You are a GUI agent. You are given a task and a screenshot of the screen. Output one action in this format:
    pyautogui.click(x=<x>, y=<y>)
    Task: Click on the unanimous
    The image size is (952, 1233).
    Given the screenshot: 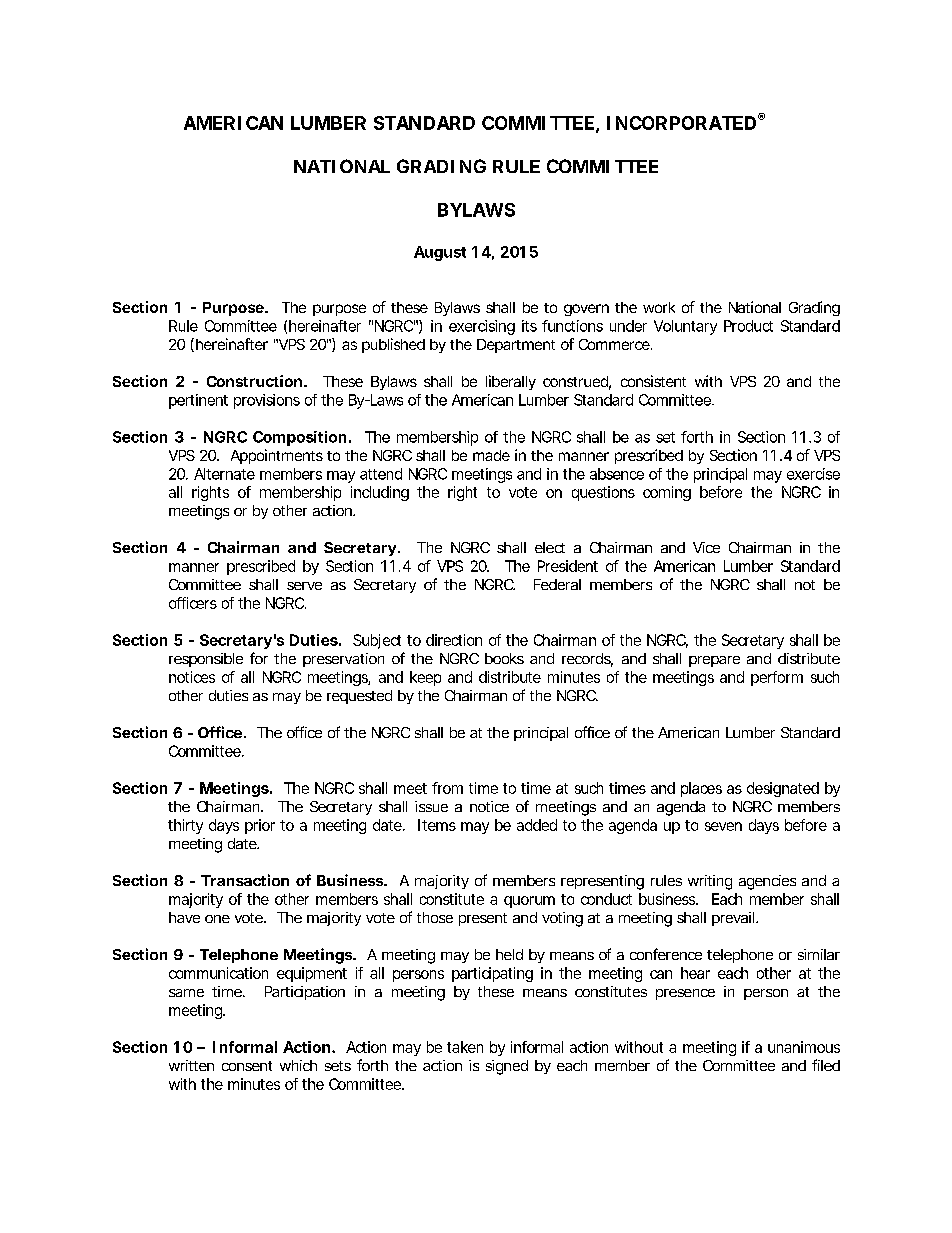 What is the action you would take?
    pyautogui.click(x=804, y=1047)
